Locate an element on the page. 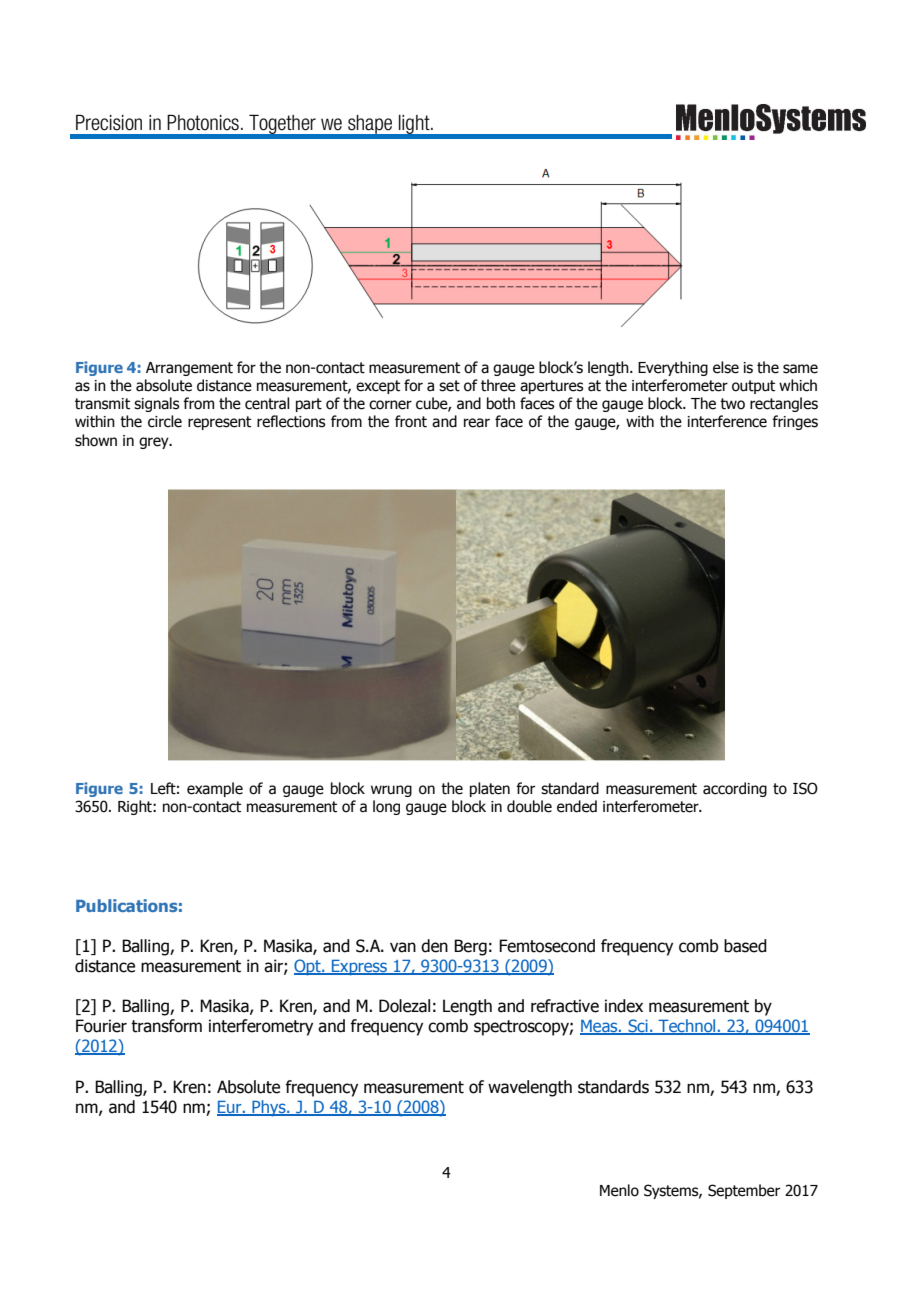 The image size is (924, 1308). else is located at coordinates (726, 367).
